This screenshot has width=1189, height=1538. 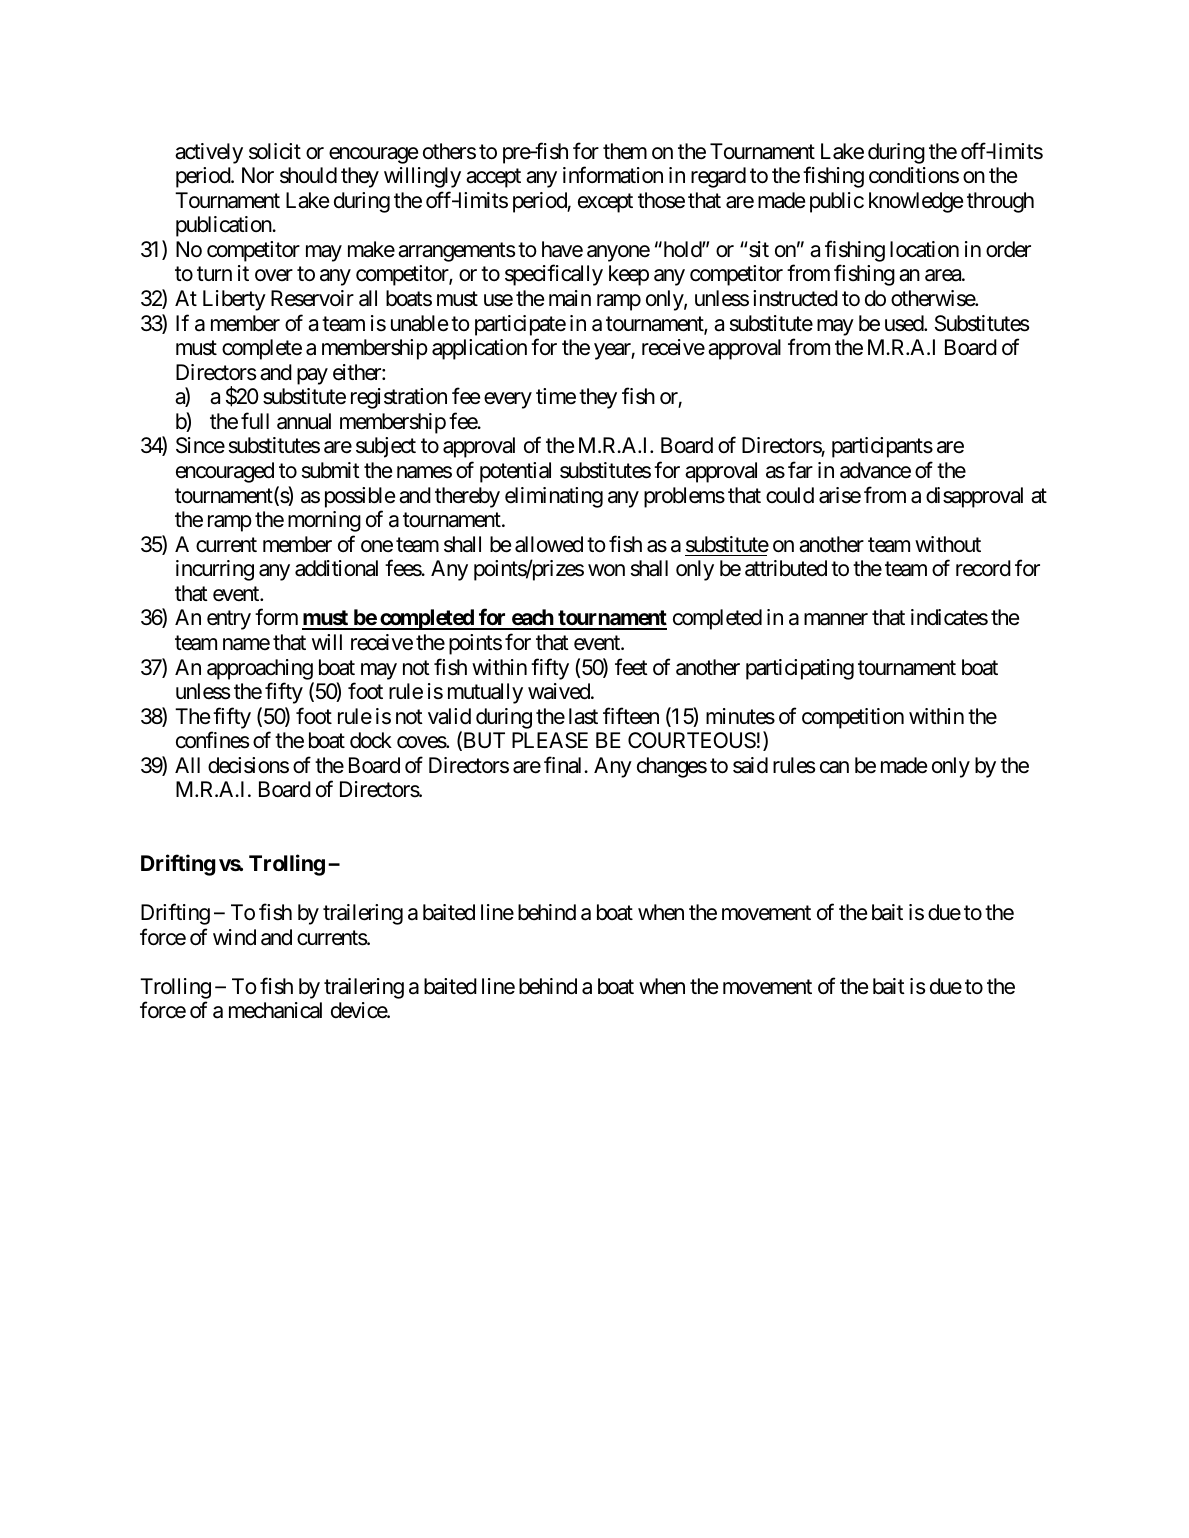 I want to click on record, so click(x=983, y=568).
